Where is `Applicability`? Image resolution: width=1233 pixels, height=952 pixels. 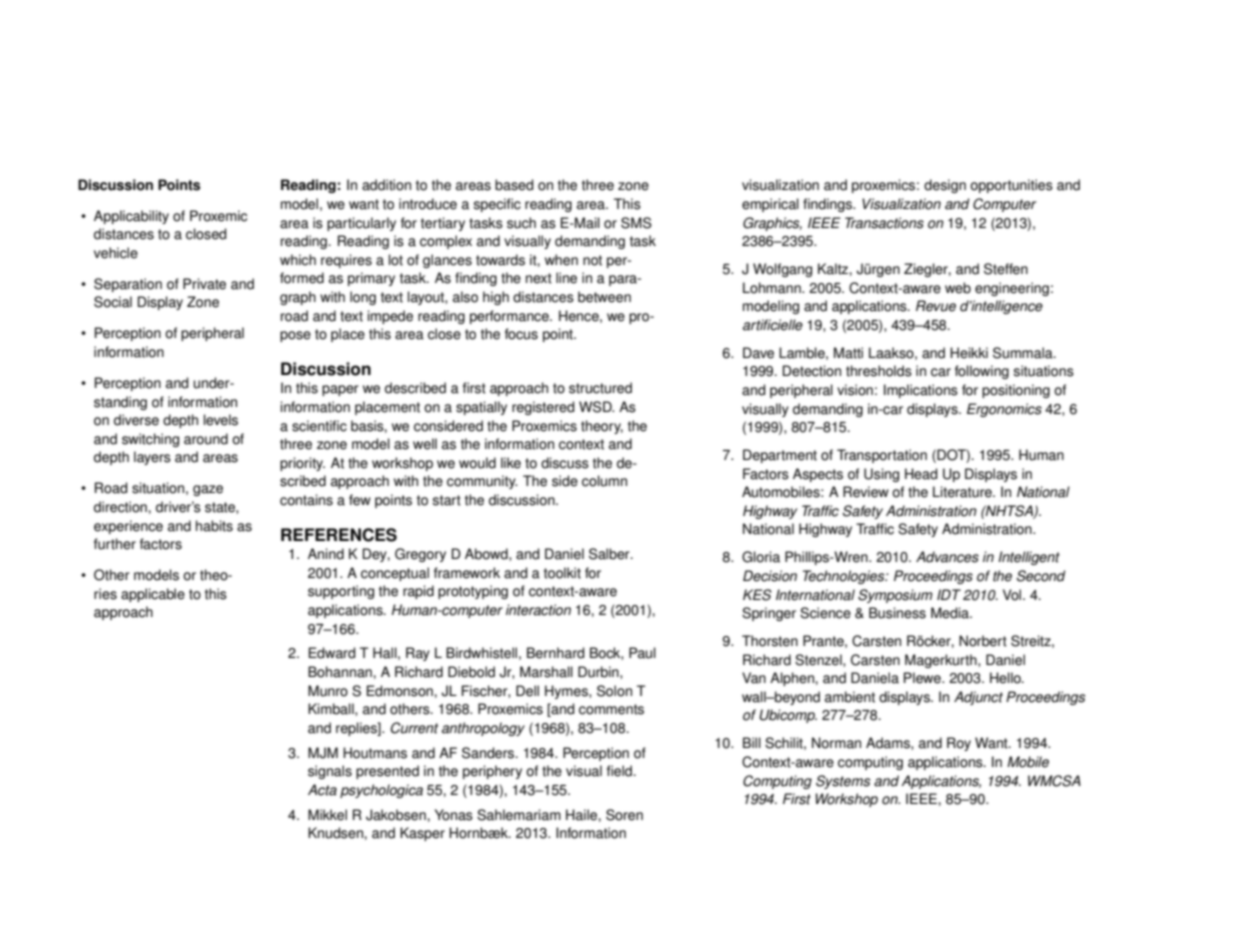 Applicability is located at coordinates (131, 217).
